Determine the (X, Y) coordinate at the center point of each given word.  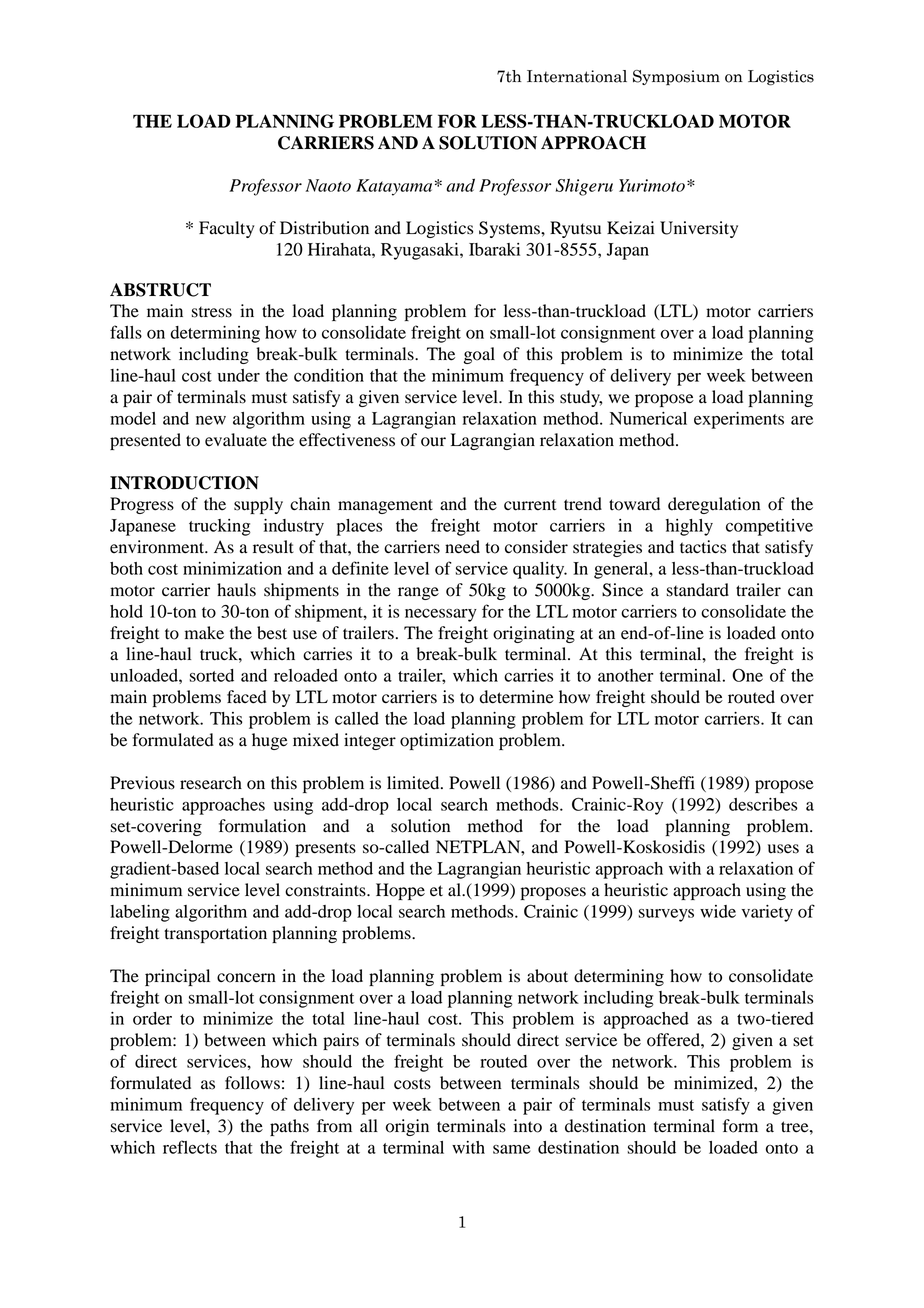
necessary (441, 615)
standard (698, 590)
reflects (190, 1147)
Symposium (676, 77)
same (511, 1149)
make (204, 633)
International (577, 76)
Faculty (227, 229)
